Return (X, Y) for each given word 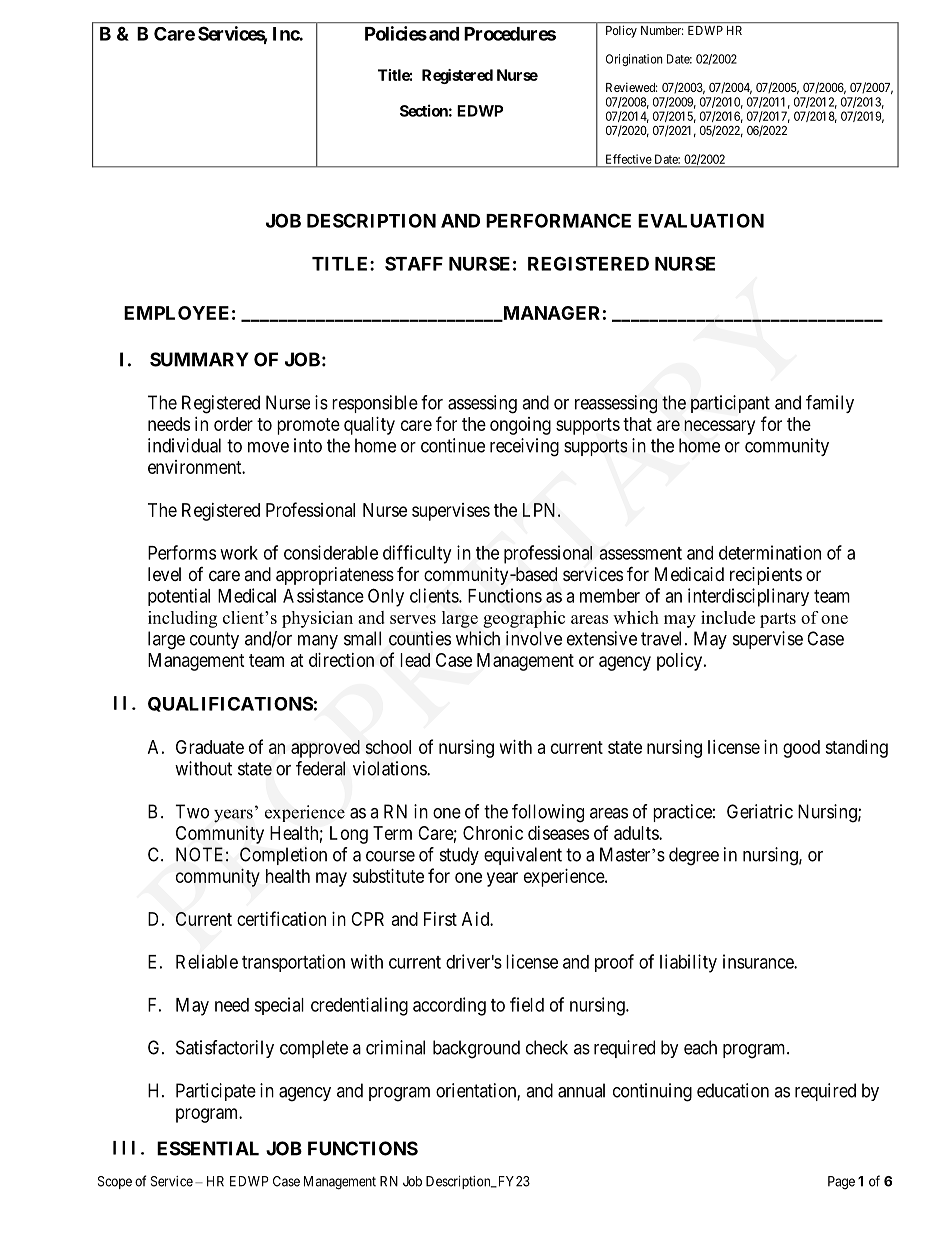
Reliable (207, 961)
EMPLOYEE (176, 313)
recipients (766, 576)
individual (184, 445)
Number (662, 30)
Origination (634, 60)
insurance (759, 961)
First (440, 919)
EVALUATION (701, 220)
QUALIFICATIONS (230, 704)
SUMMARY (199, 359)
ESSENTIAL (208, 1148)
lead (415, 660)
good (801, 749)
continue (453, 445)
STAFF (414, 263)
